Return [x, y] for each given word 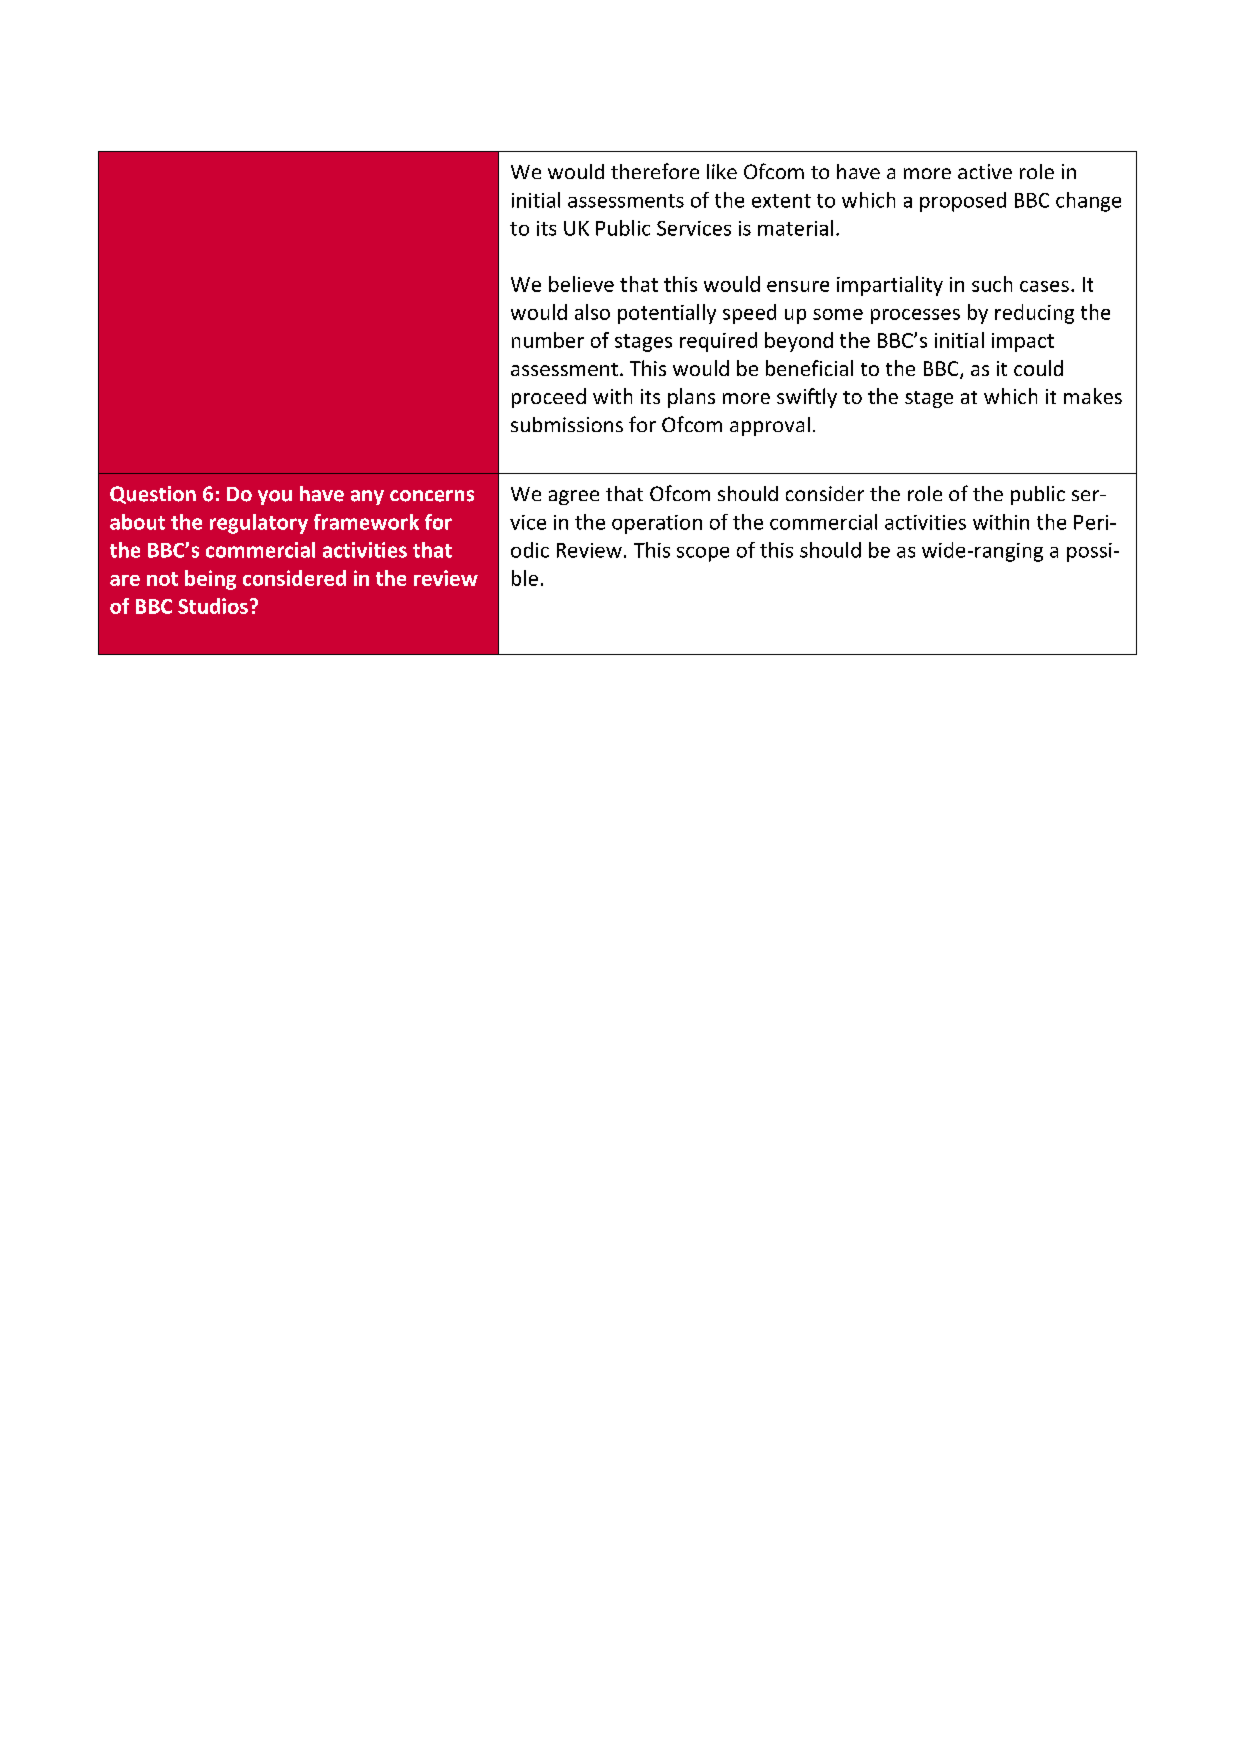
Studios [213, 606]
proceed [549, 398]
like [722, 171]
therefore [655, 171]
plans [691, 398]
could [1038, 368]
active [985, 171]
